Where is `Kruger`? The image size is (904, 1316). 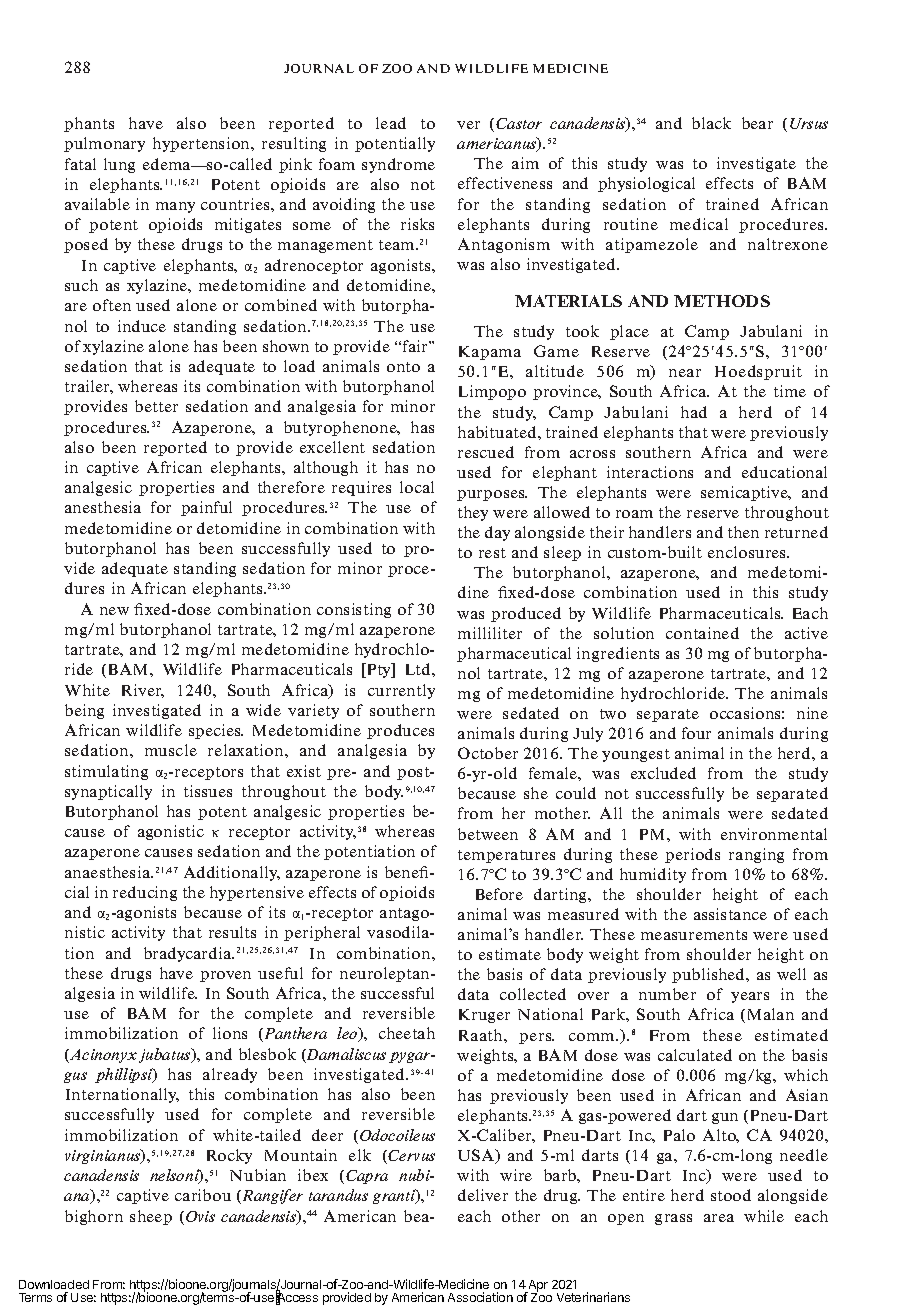 Kruger is located at coordinates (484, 1016).
